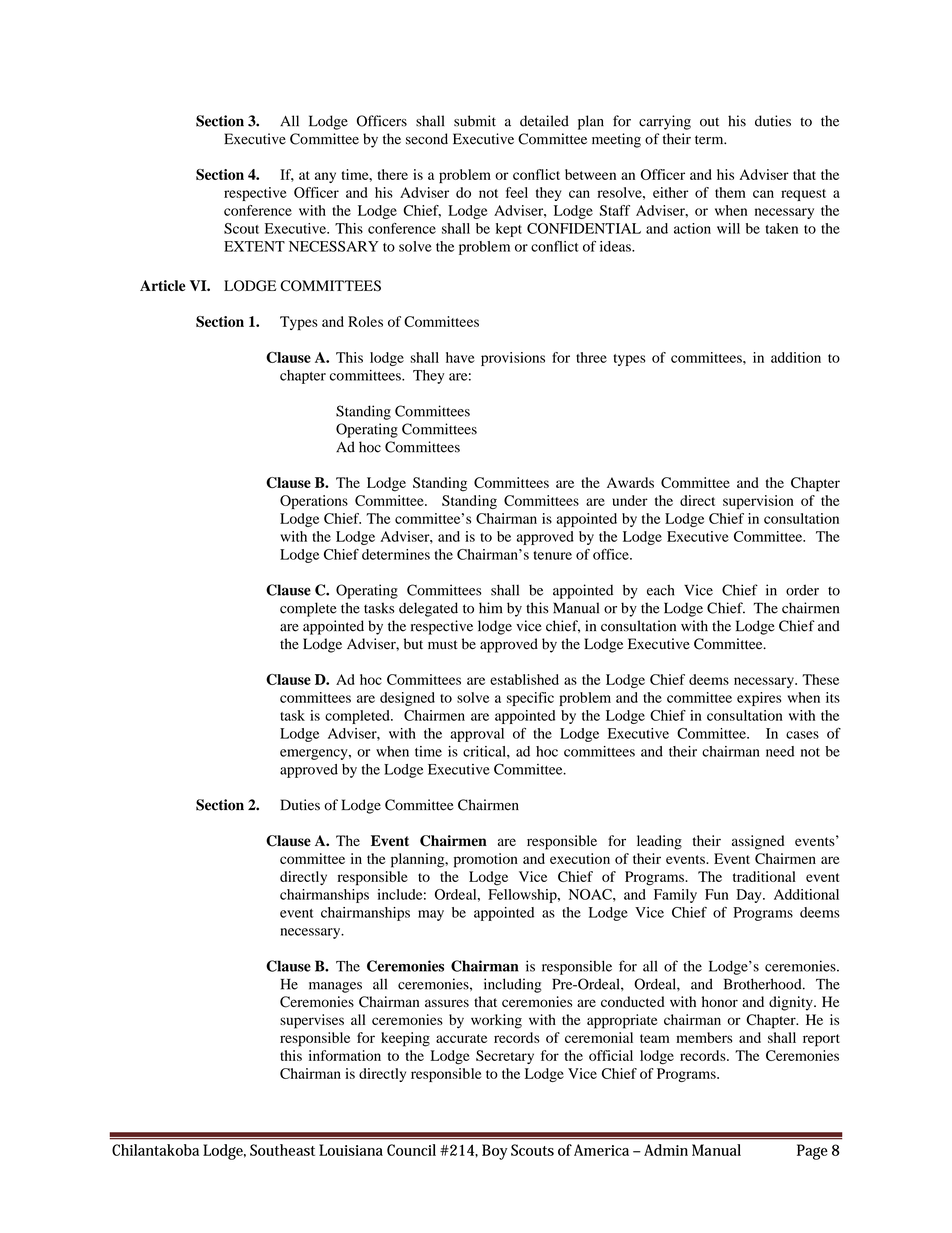 This page has height=1233, width=952. I want to click on Southeast, so click(282, 1150).
